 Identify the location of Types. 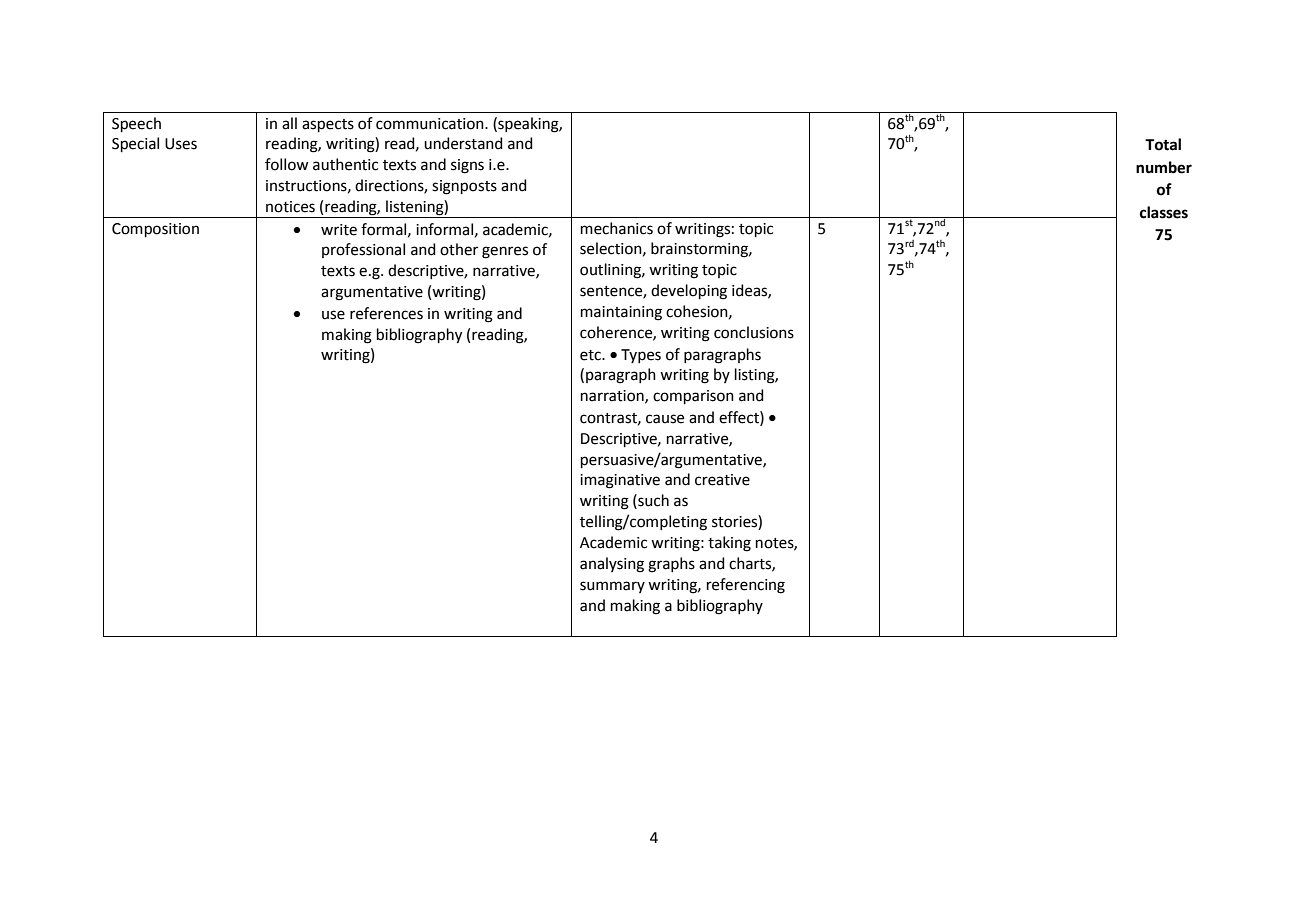
(641, 356).
